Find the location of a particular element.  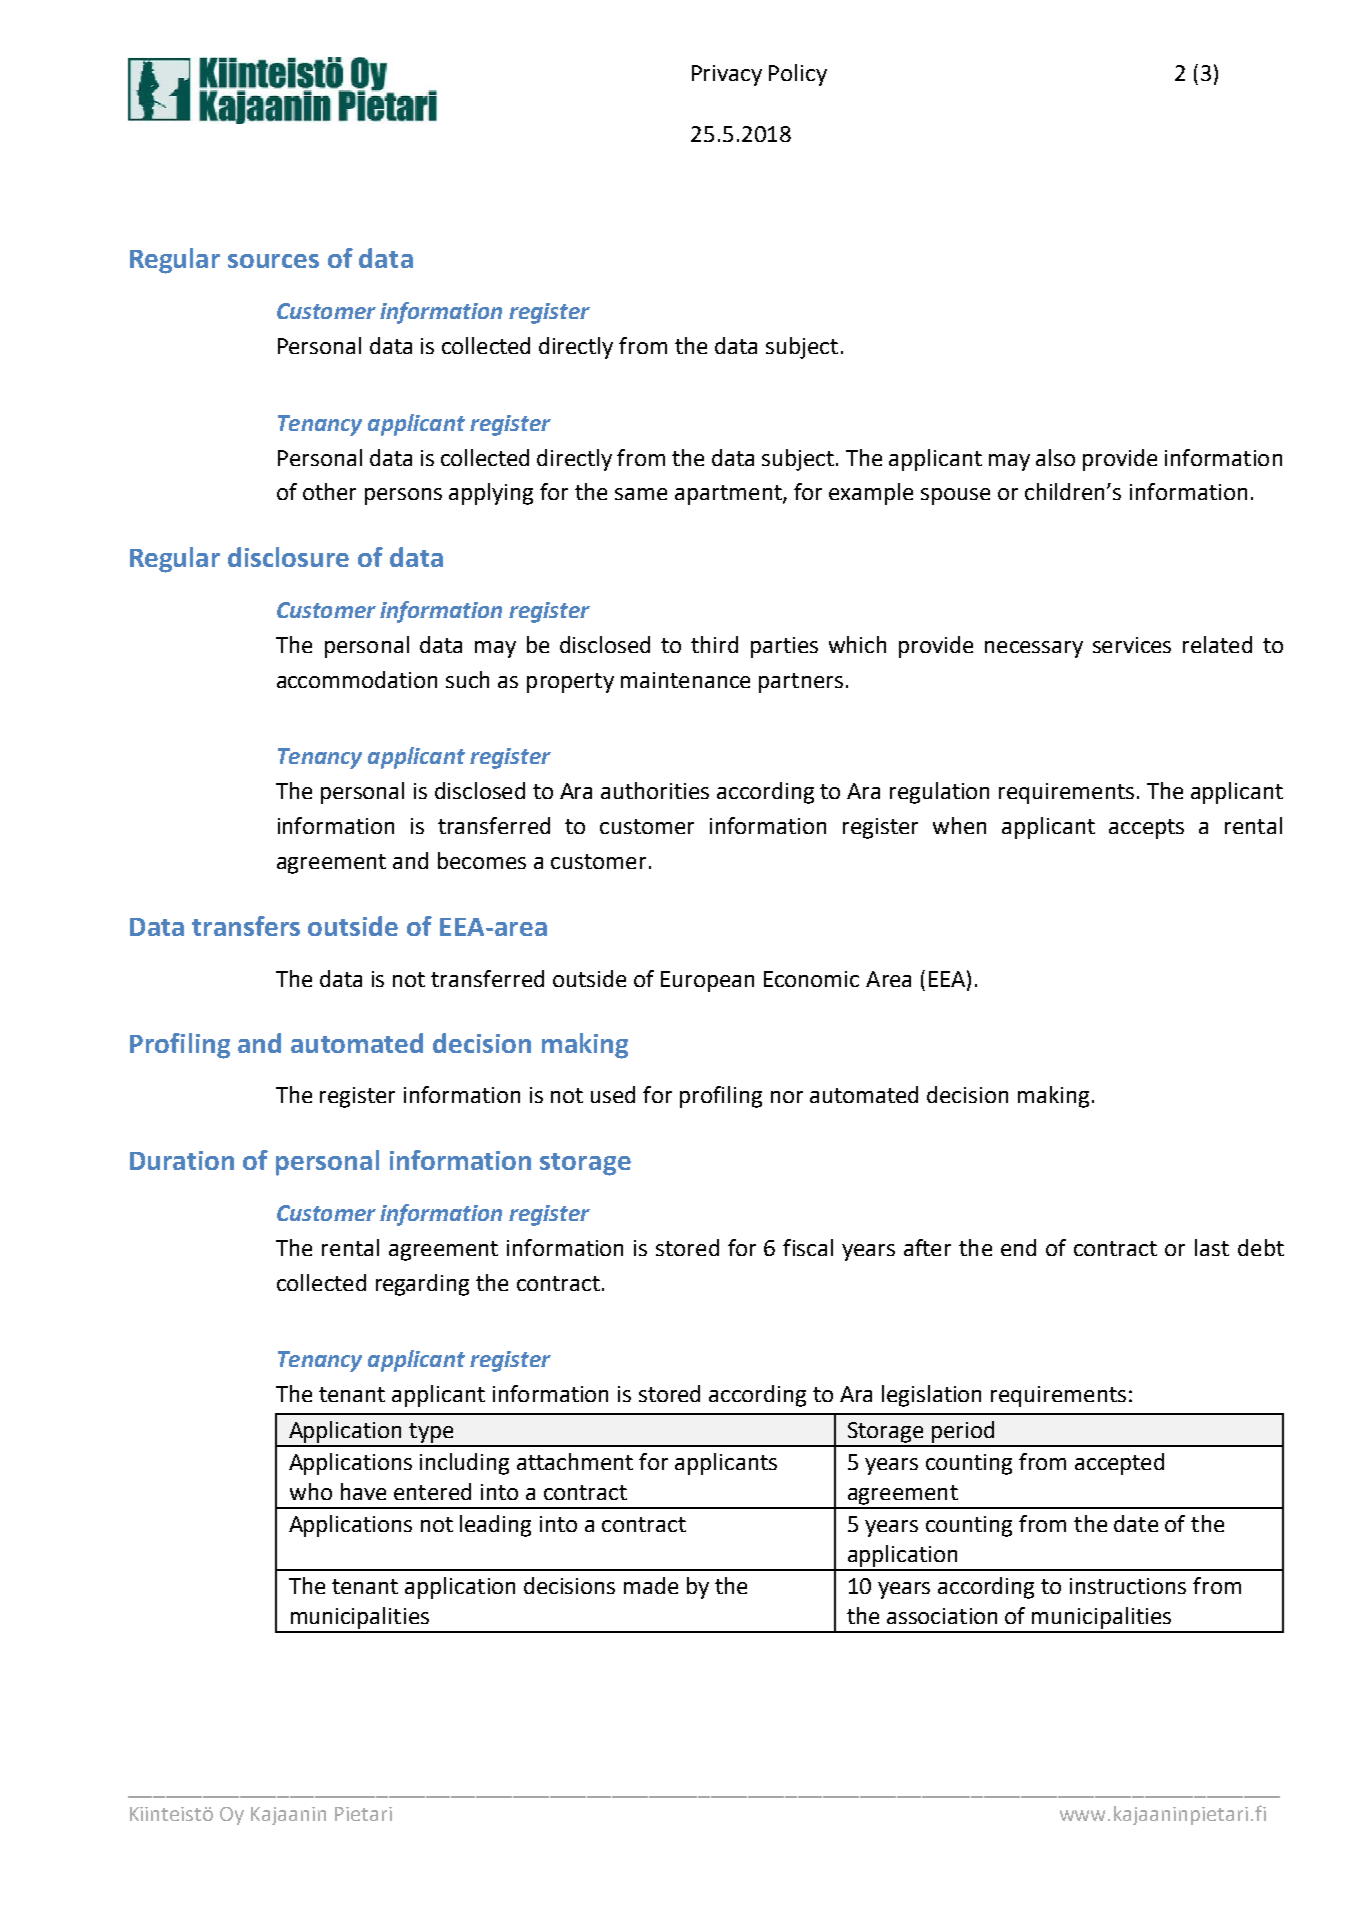

sources is located at coordinates (273, 261).
